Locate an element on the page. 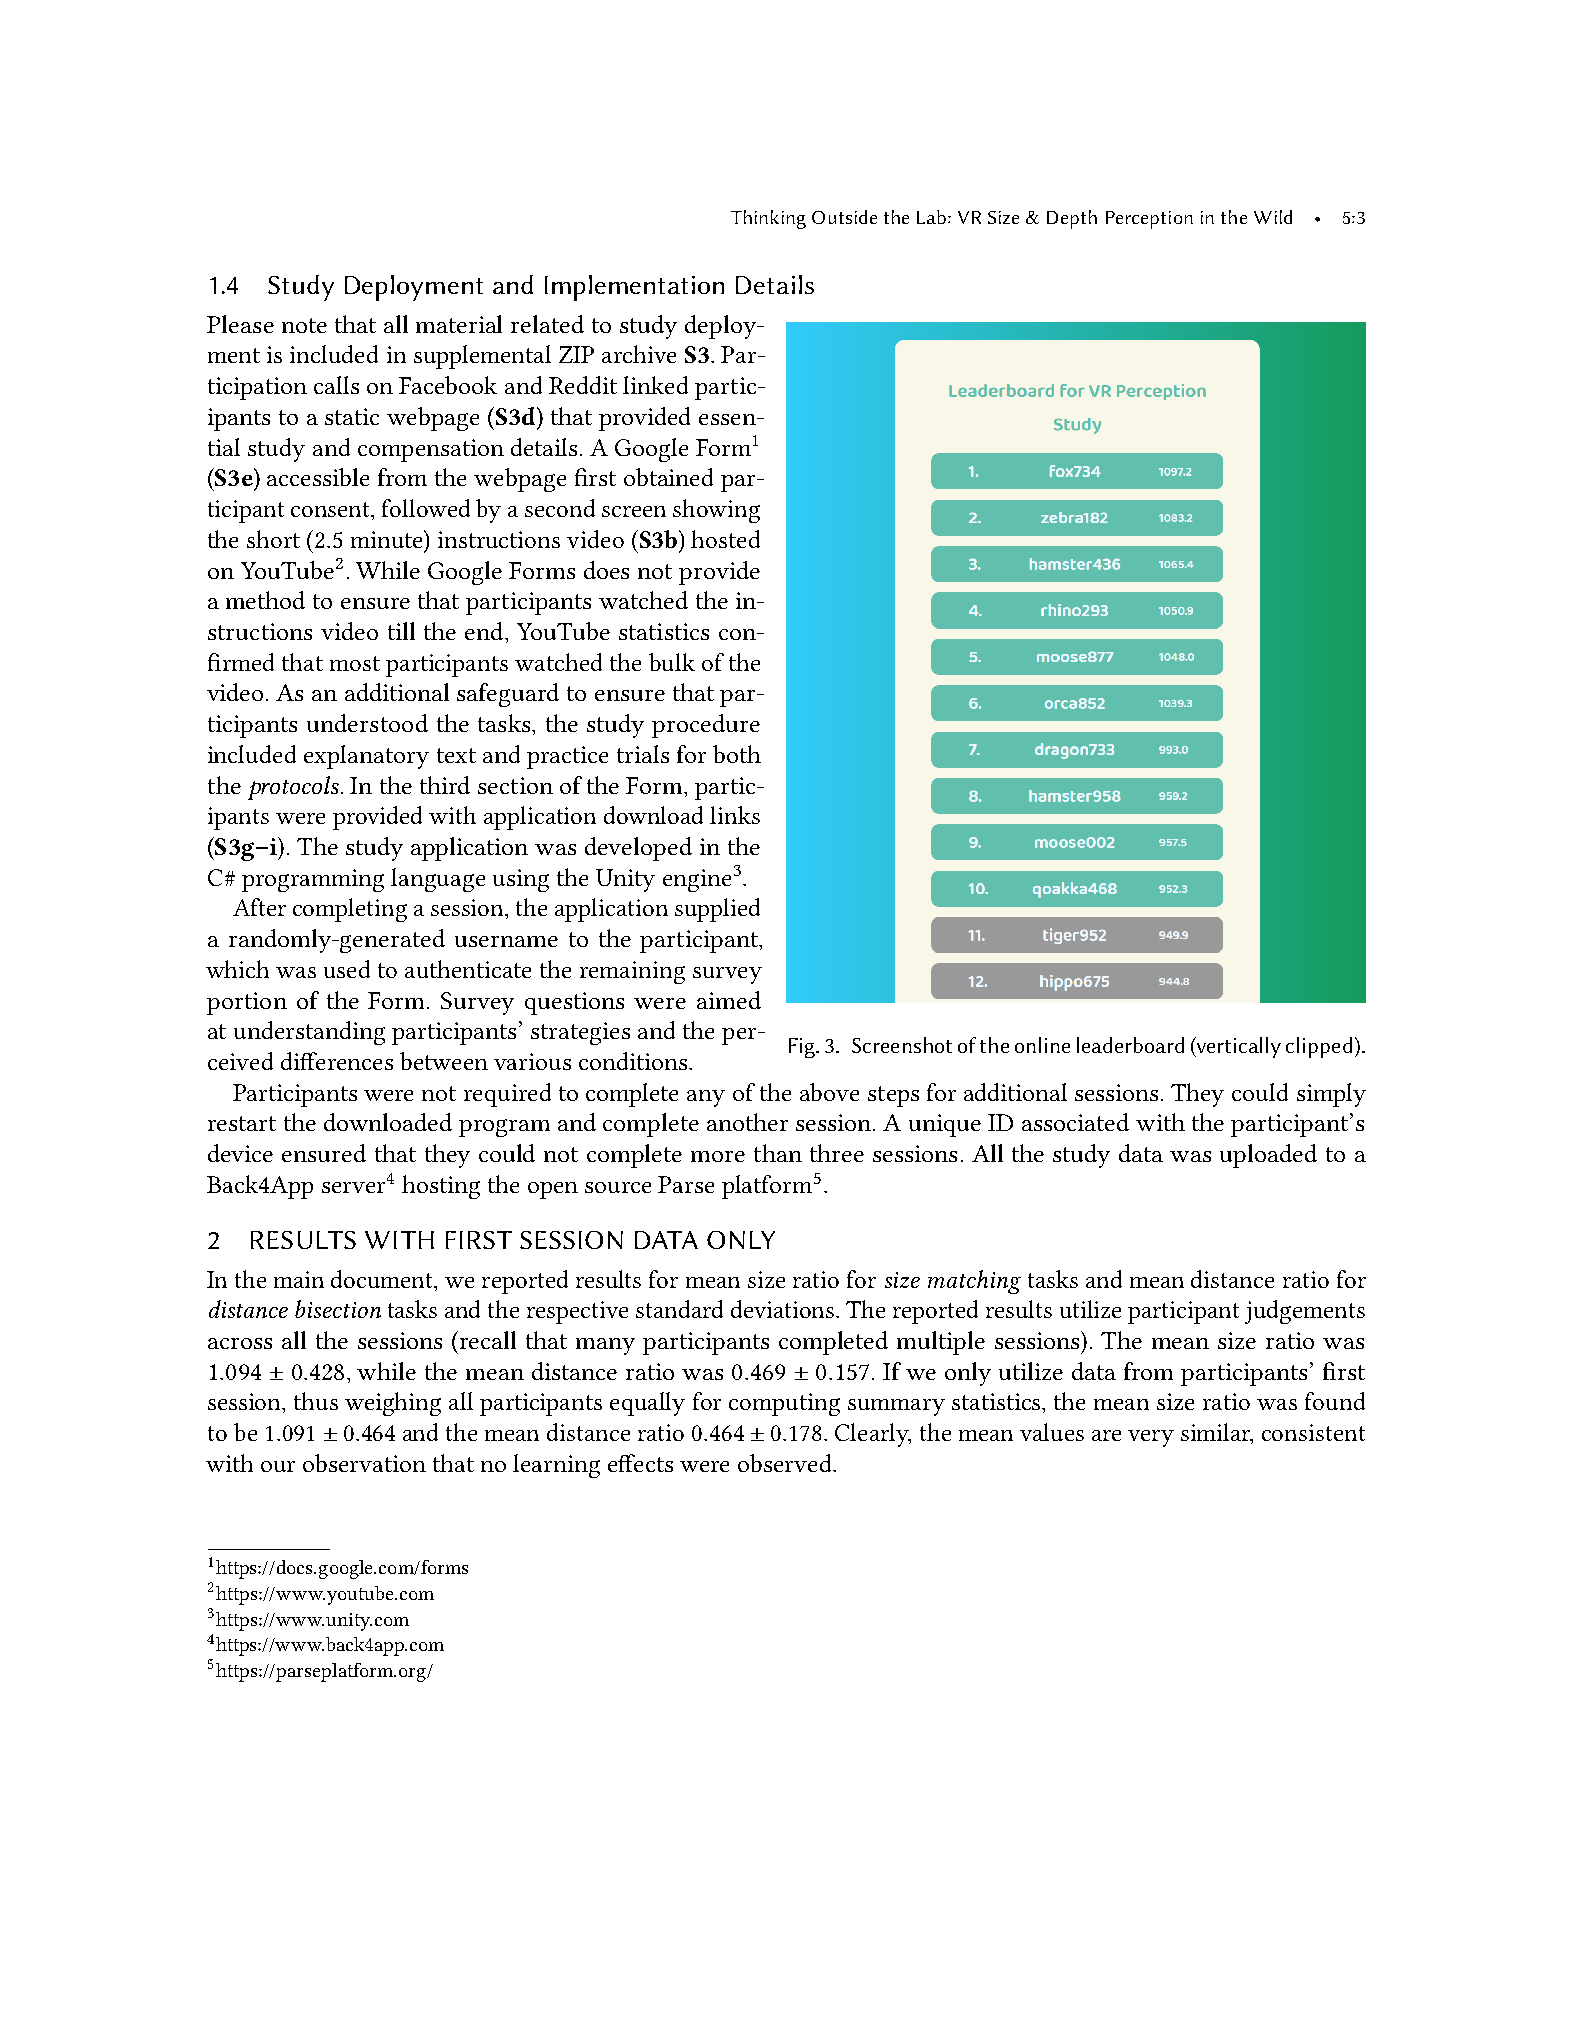 This document has height=2035, width=1573. computing is located at coordinates (784, 1404).
